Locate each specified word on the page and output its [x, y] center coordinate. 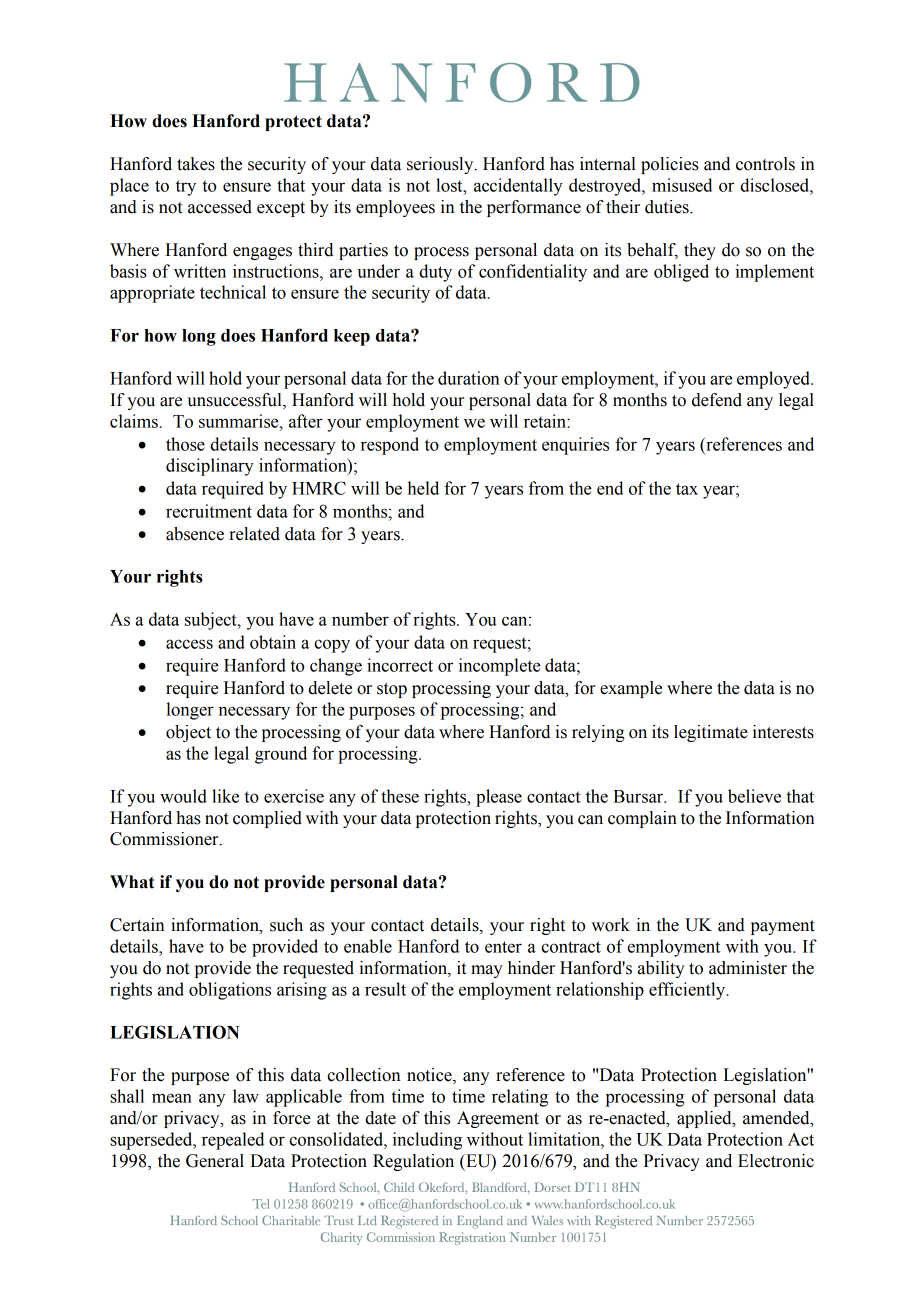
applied [705, 1119]
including [427, 1141]
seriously [441, 165]
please [499, 798]
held [423, 488]
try [186, 188]
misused [682, 185]
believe [754, 796]
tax [687, 489]
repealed [233, 1141]
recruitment [209, 511]
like [225, 796]
